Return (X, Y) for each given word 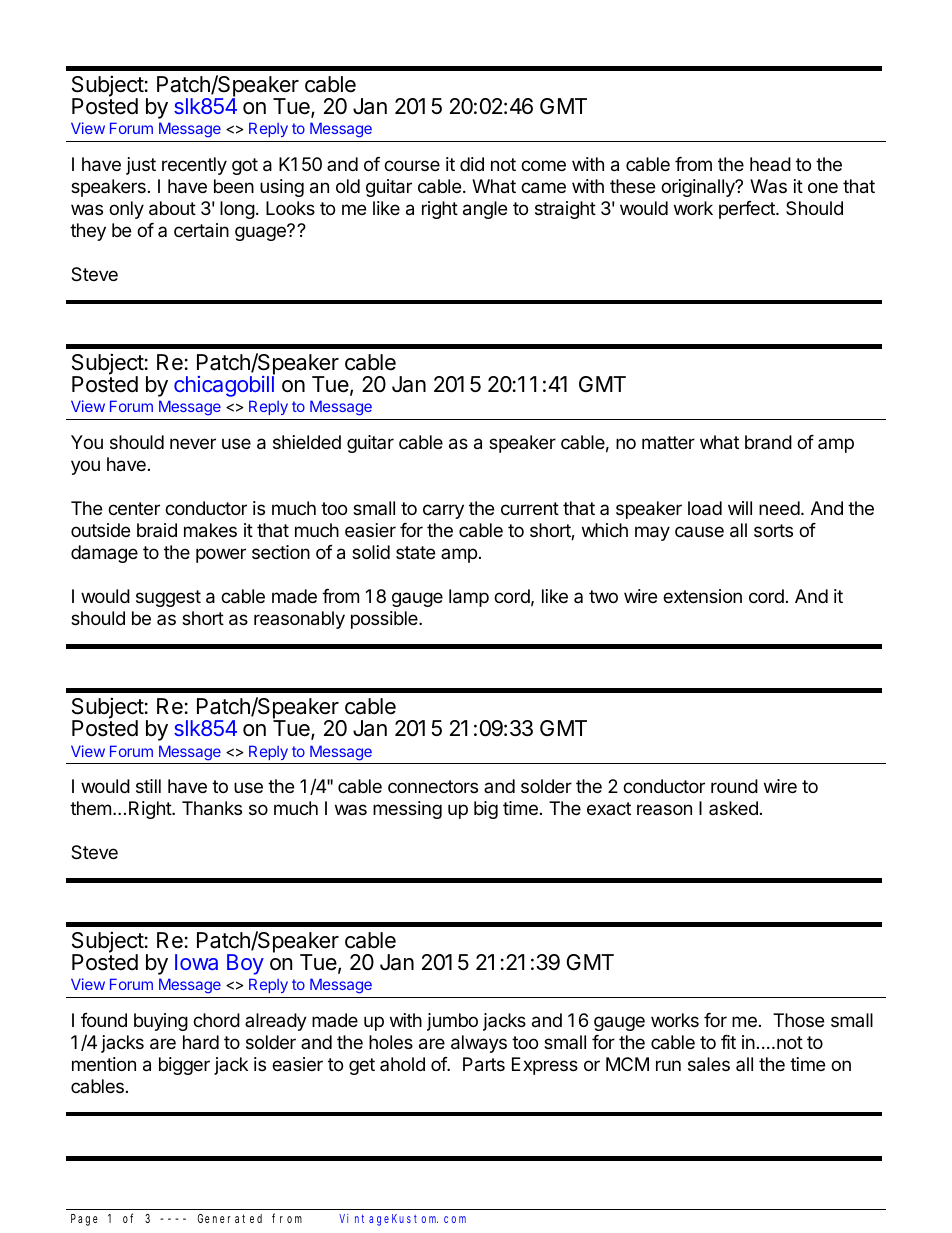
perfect (748, 210)
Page (84, 1220)
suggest (168, 598)
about (172, 208)
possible (385, 620)
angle (485, 210)
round (734, 786)
